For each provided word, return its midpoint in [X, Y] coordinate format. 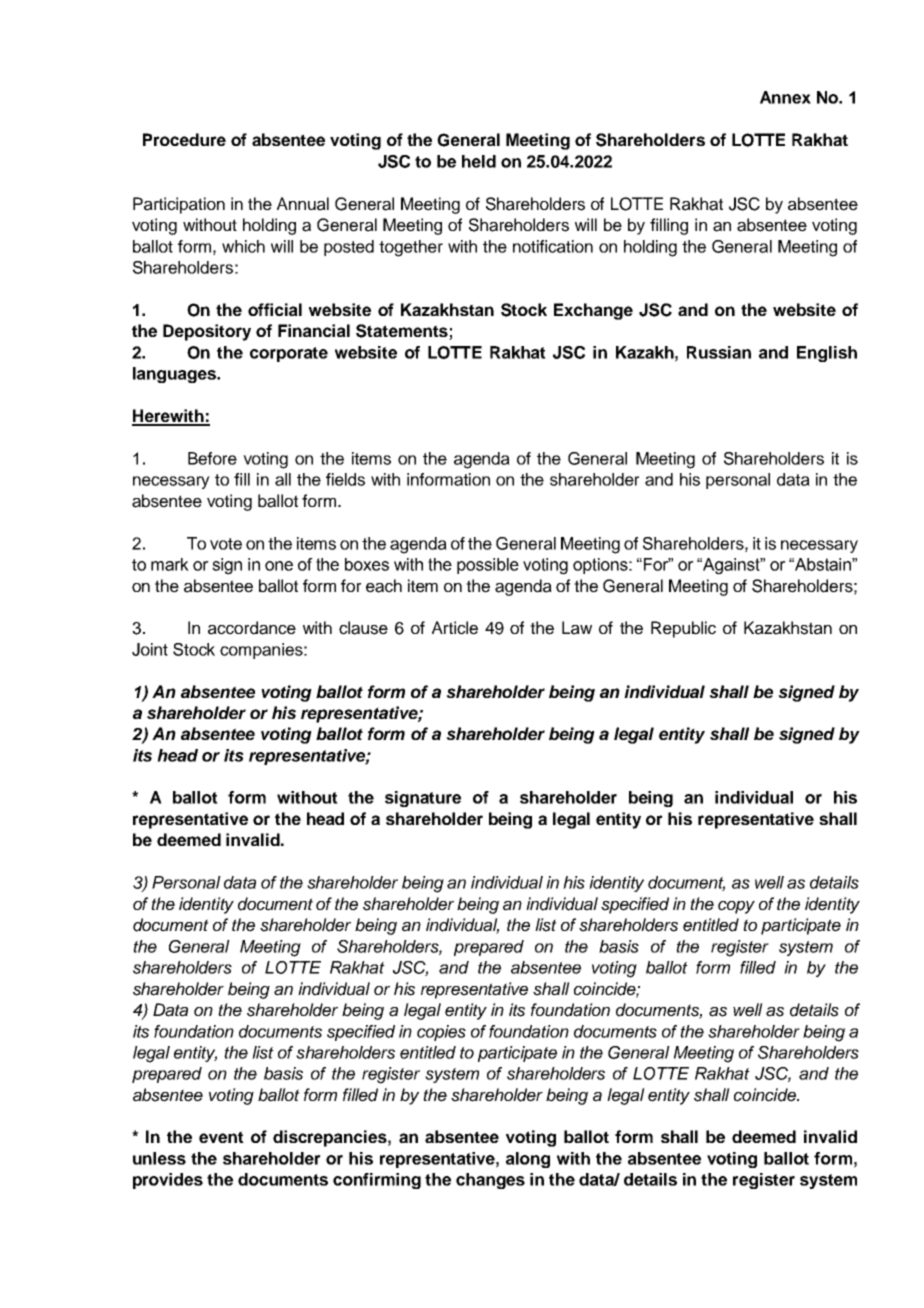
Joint [150, 649]
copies [441, 1033]
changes [490, 1181]
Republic [683, 629]
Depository [207, 332]
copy [736, 907]
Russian [719, 352]
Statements [403, 332]
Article [455, 628]
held [479, 161]
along [528, 1160]
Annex [785, 97]
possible [488, 566]
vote [226, 544]
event [221, 1137]
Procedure [184, 139]
